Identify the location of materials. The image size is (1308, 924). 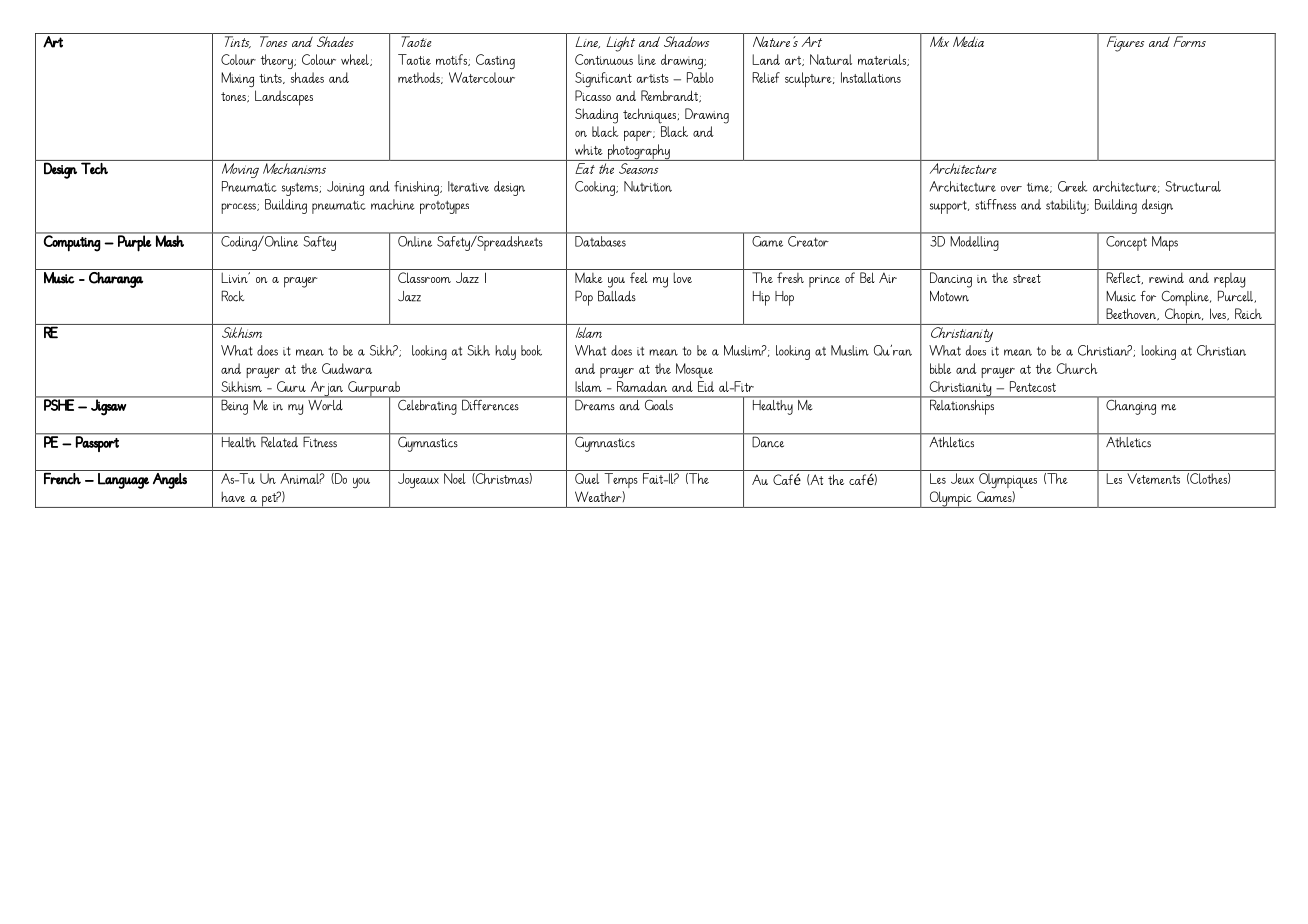
(883, 60).
